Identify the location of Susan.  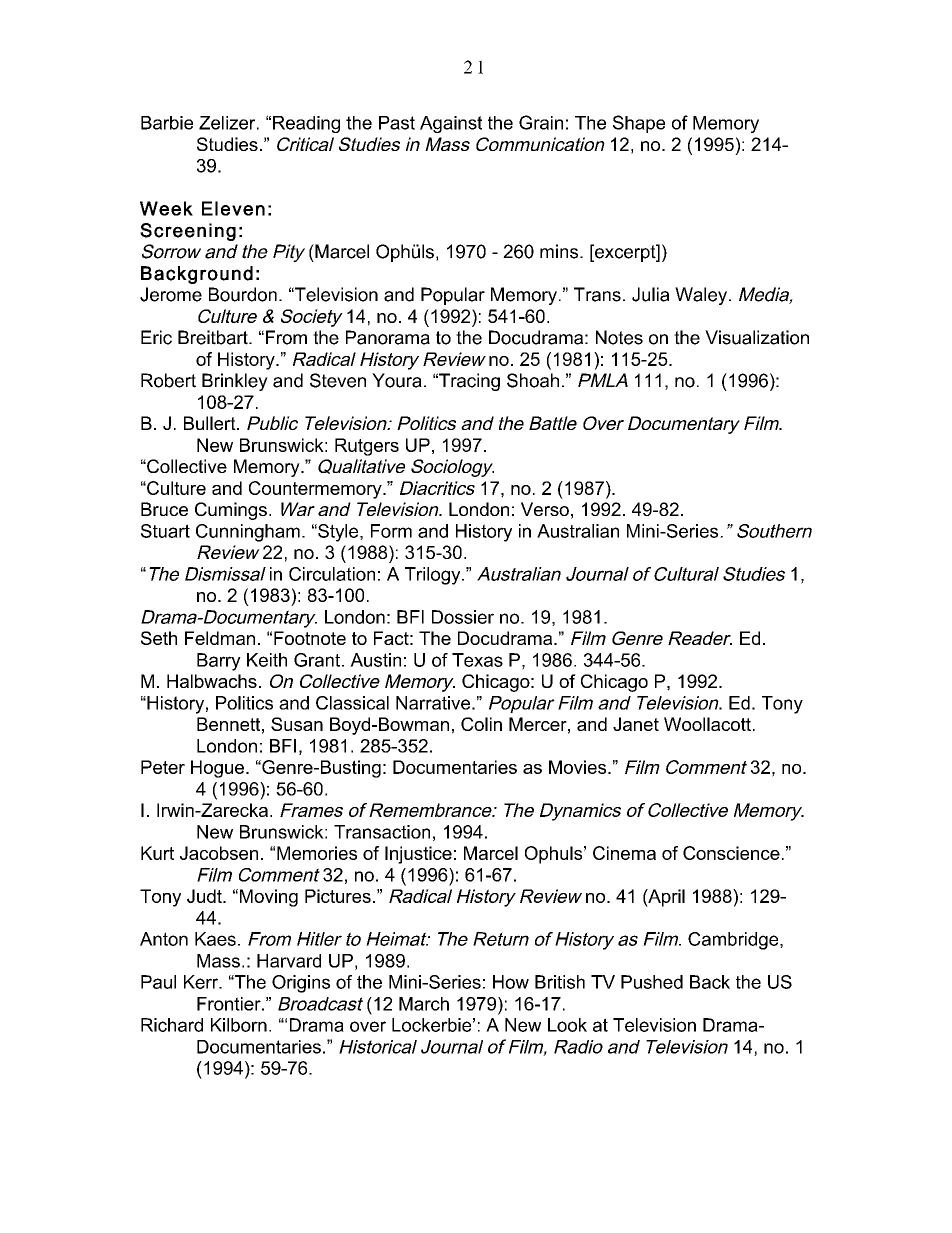
(297, 724).
